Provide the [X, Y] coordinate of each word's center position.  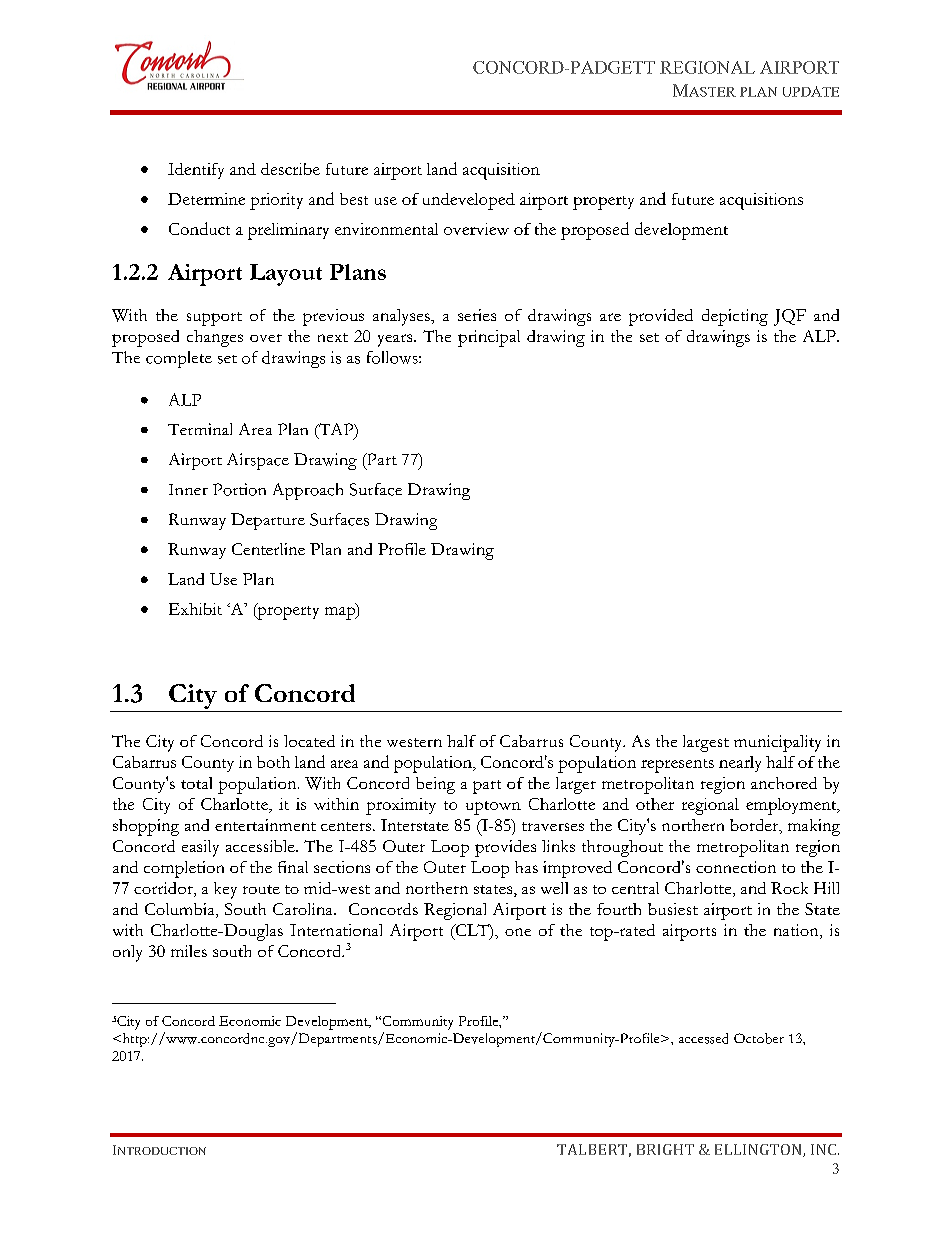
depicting [735, 317]
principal [489, 338]
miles [189, 951]
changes [215, 338]
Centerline [268, 549]
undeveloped [469, 201]
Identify [196, 171]
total [196, 783]
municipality [777, 743]
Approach [308, 491]
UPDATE [811, 91]
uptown [493, 808]
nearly [740, 764]
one [518, 932]
